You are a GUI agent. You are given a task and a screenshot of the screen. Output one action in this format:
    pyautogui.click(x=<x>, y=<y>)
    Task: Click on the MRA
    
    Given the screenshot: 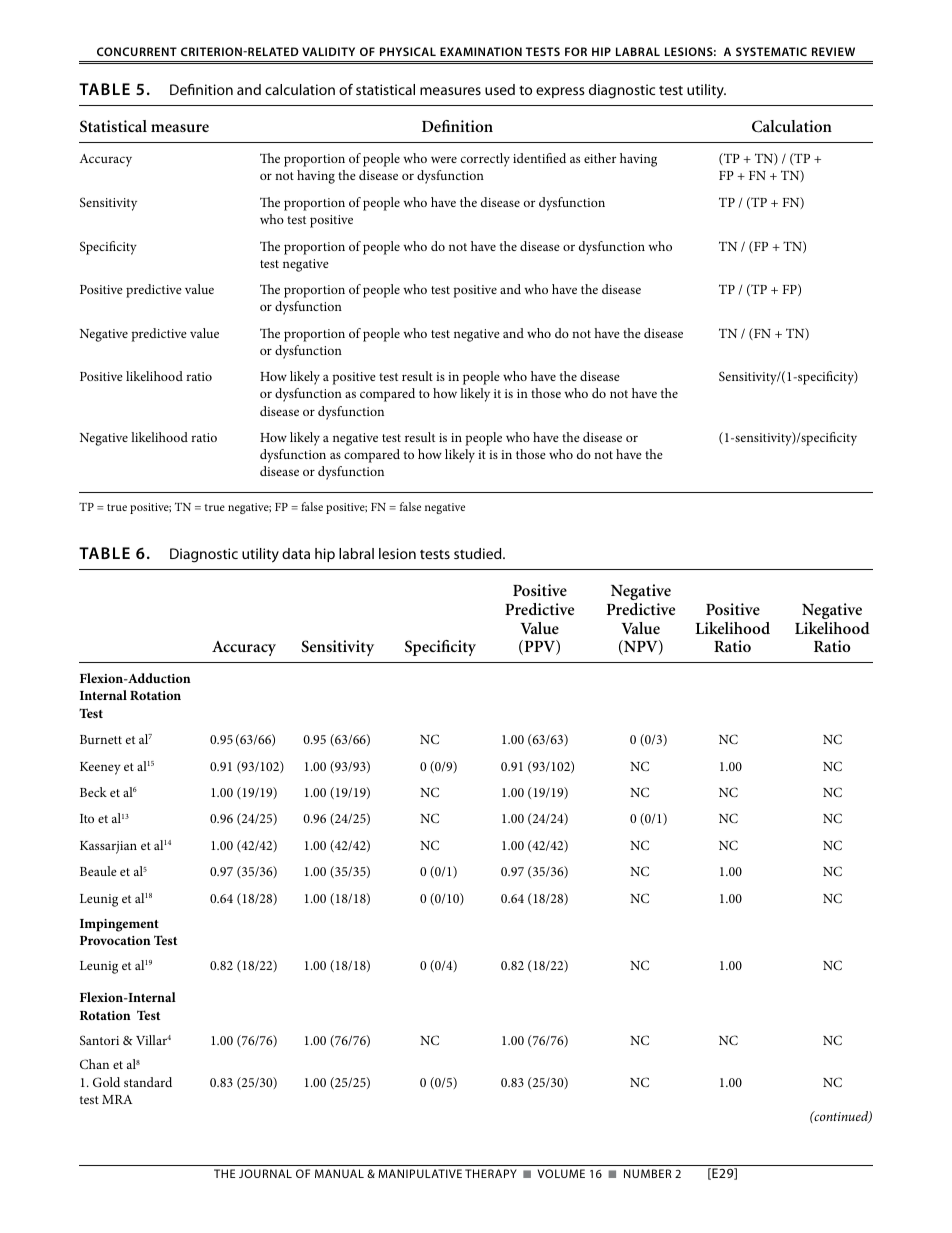 What is the action you would take?
    pyautogui.click(x=117, y=1099)
